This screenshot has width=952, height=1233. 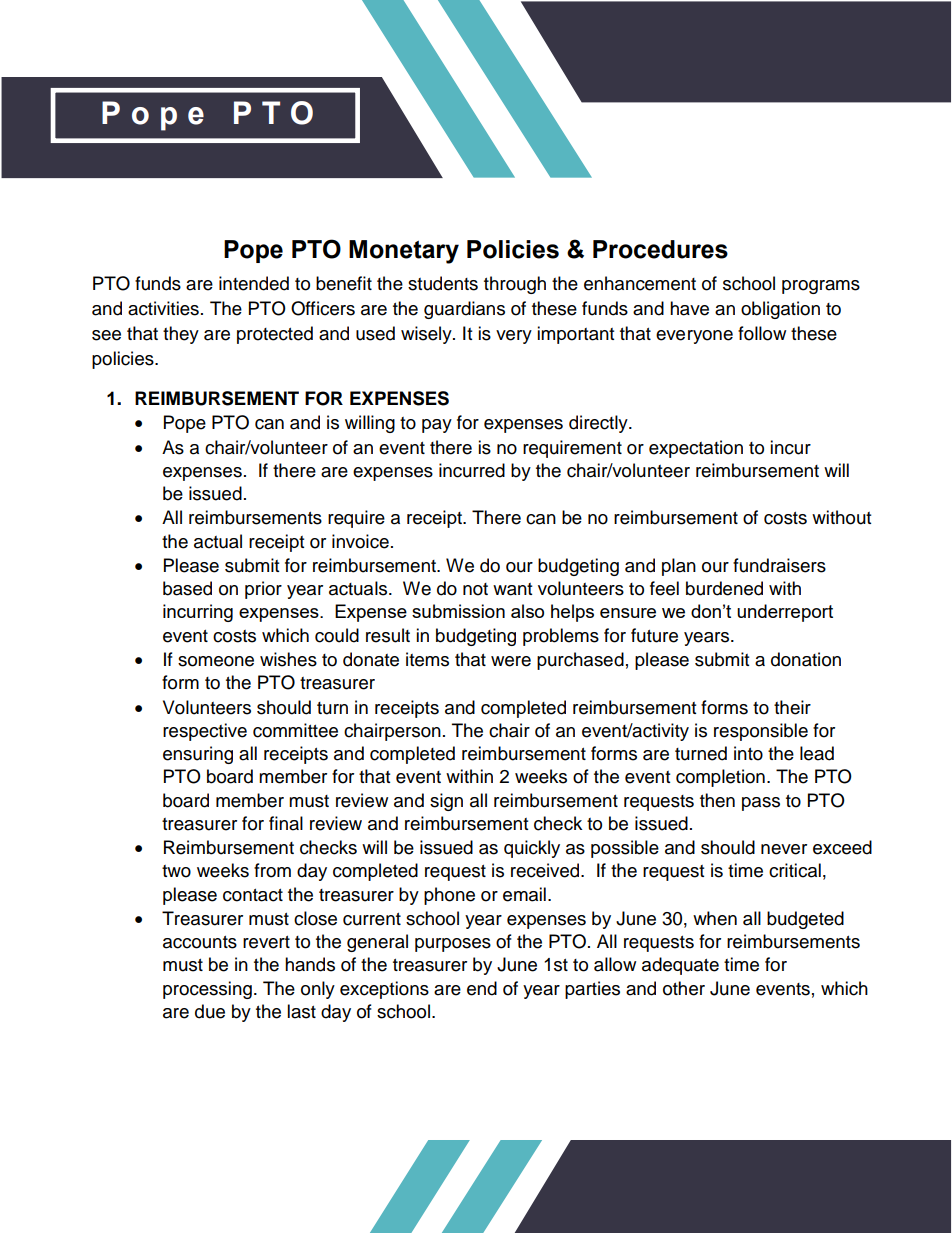 What do you see at coordinates (443, 283) in the screenshot?
I see `students` at bounding box center [443, 283].
